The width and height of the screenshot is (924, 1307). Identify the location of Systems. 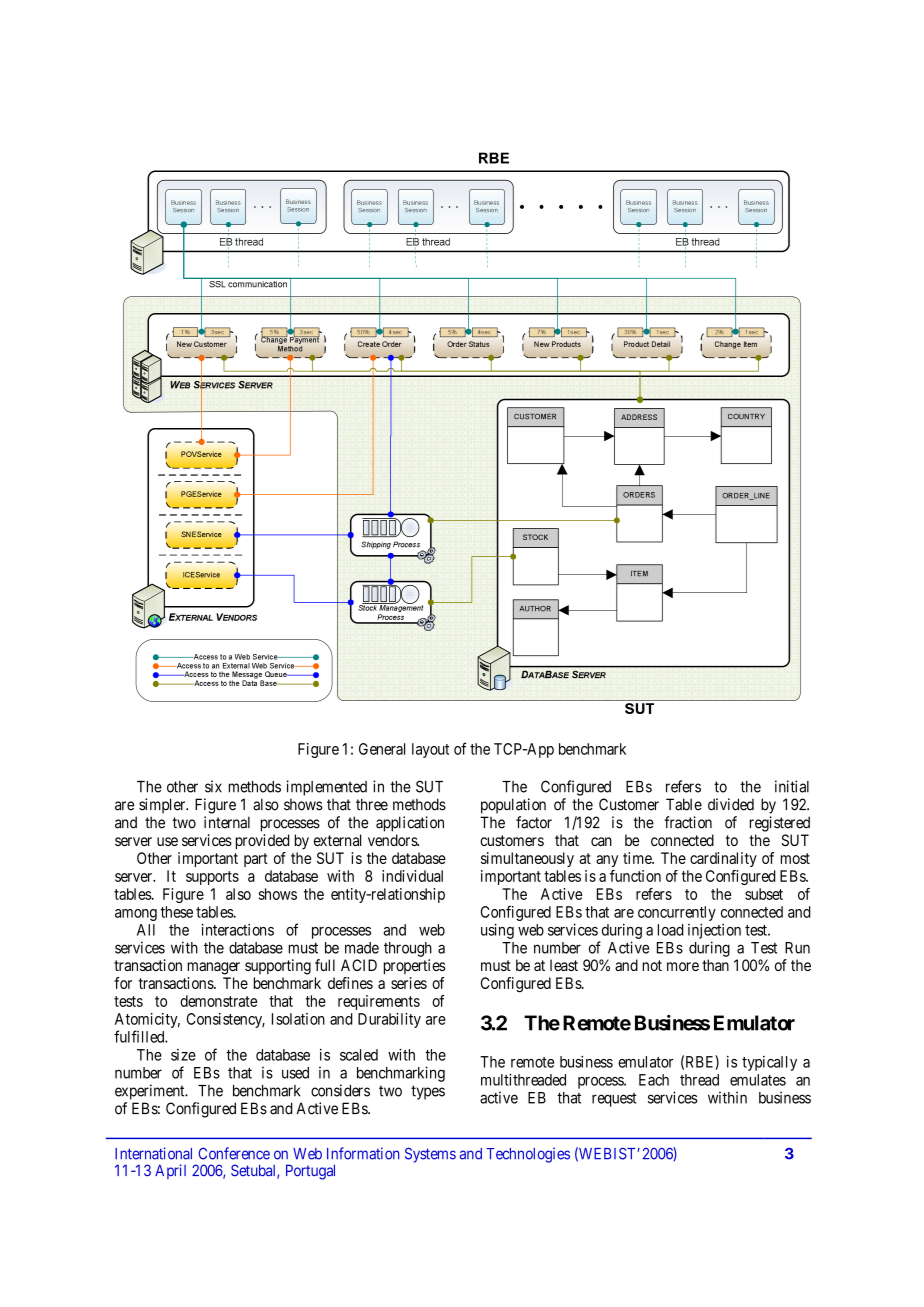
(430, 1155).
